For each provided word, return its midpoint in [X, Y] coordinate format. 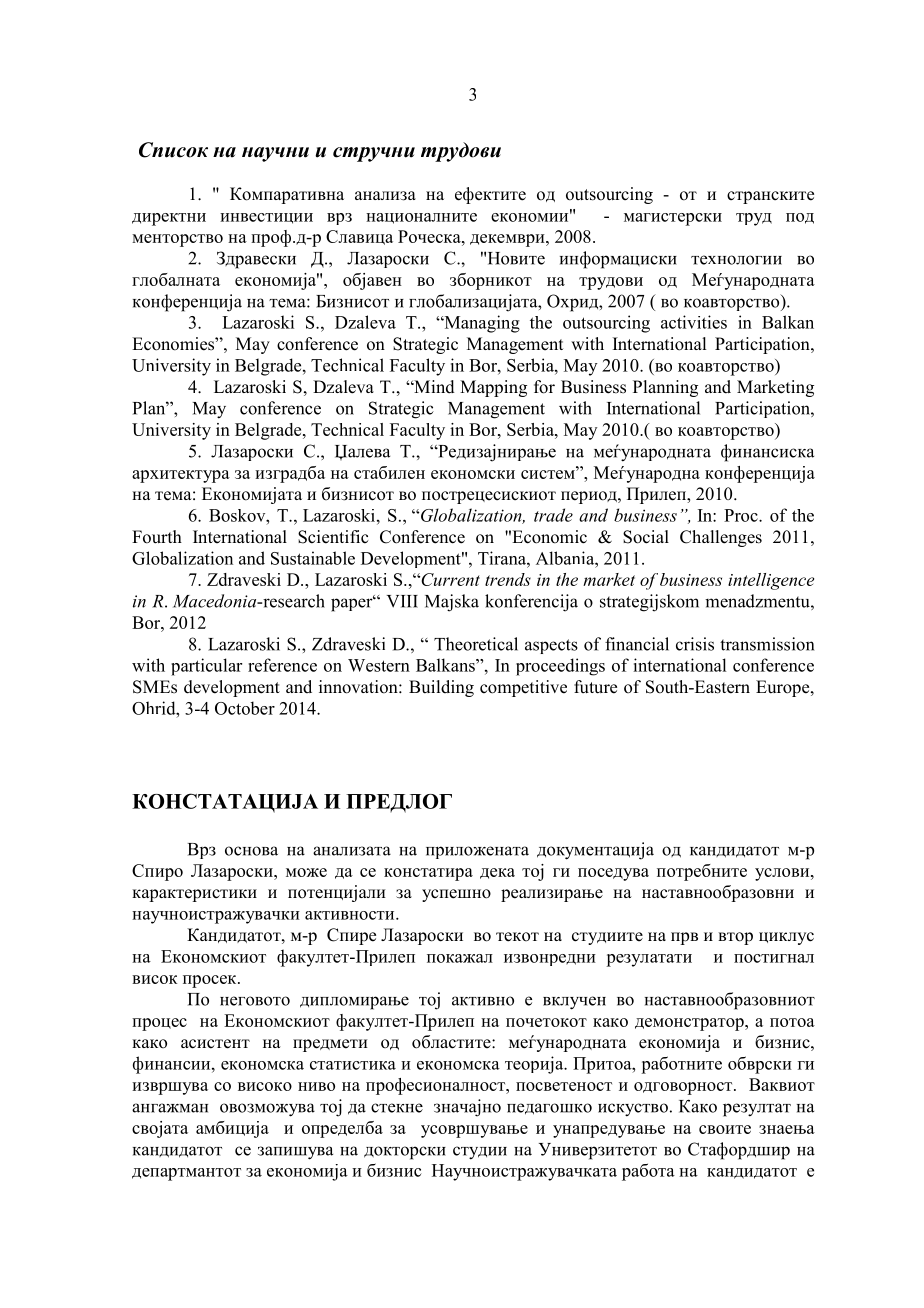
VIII [402, 601]
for [544, 387]
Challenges [721, 538]
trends [508, 579]
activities [694, 322]
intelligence [771, 581]
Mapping [493, 388]
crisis [695, 644]
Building [441, 688]
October [245, 708]
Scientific [333, 537]
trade [553, 515]
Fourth [157, 537]
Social [646, 537]
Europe [784, 688]
